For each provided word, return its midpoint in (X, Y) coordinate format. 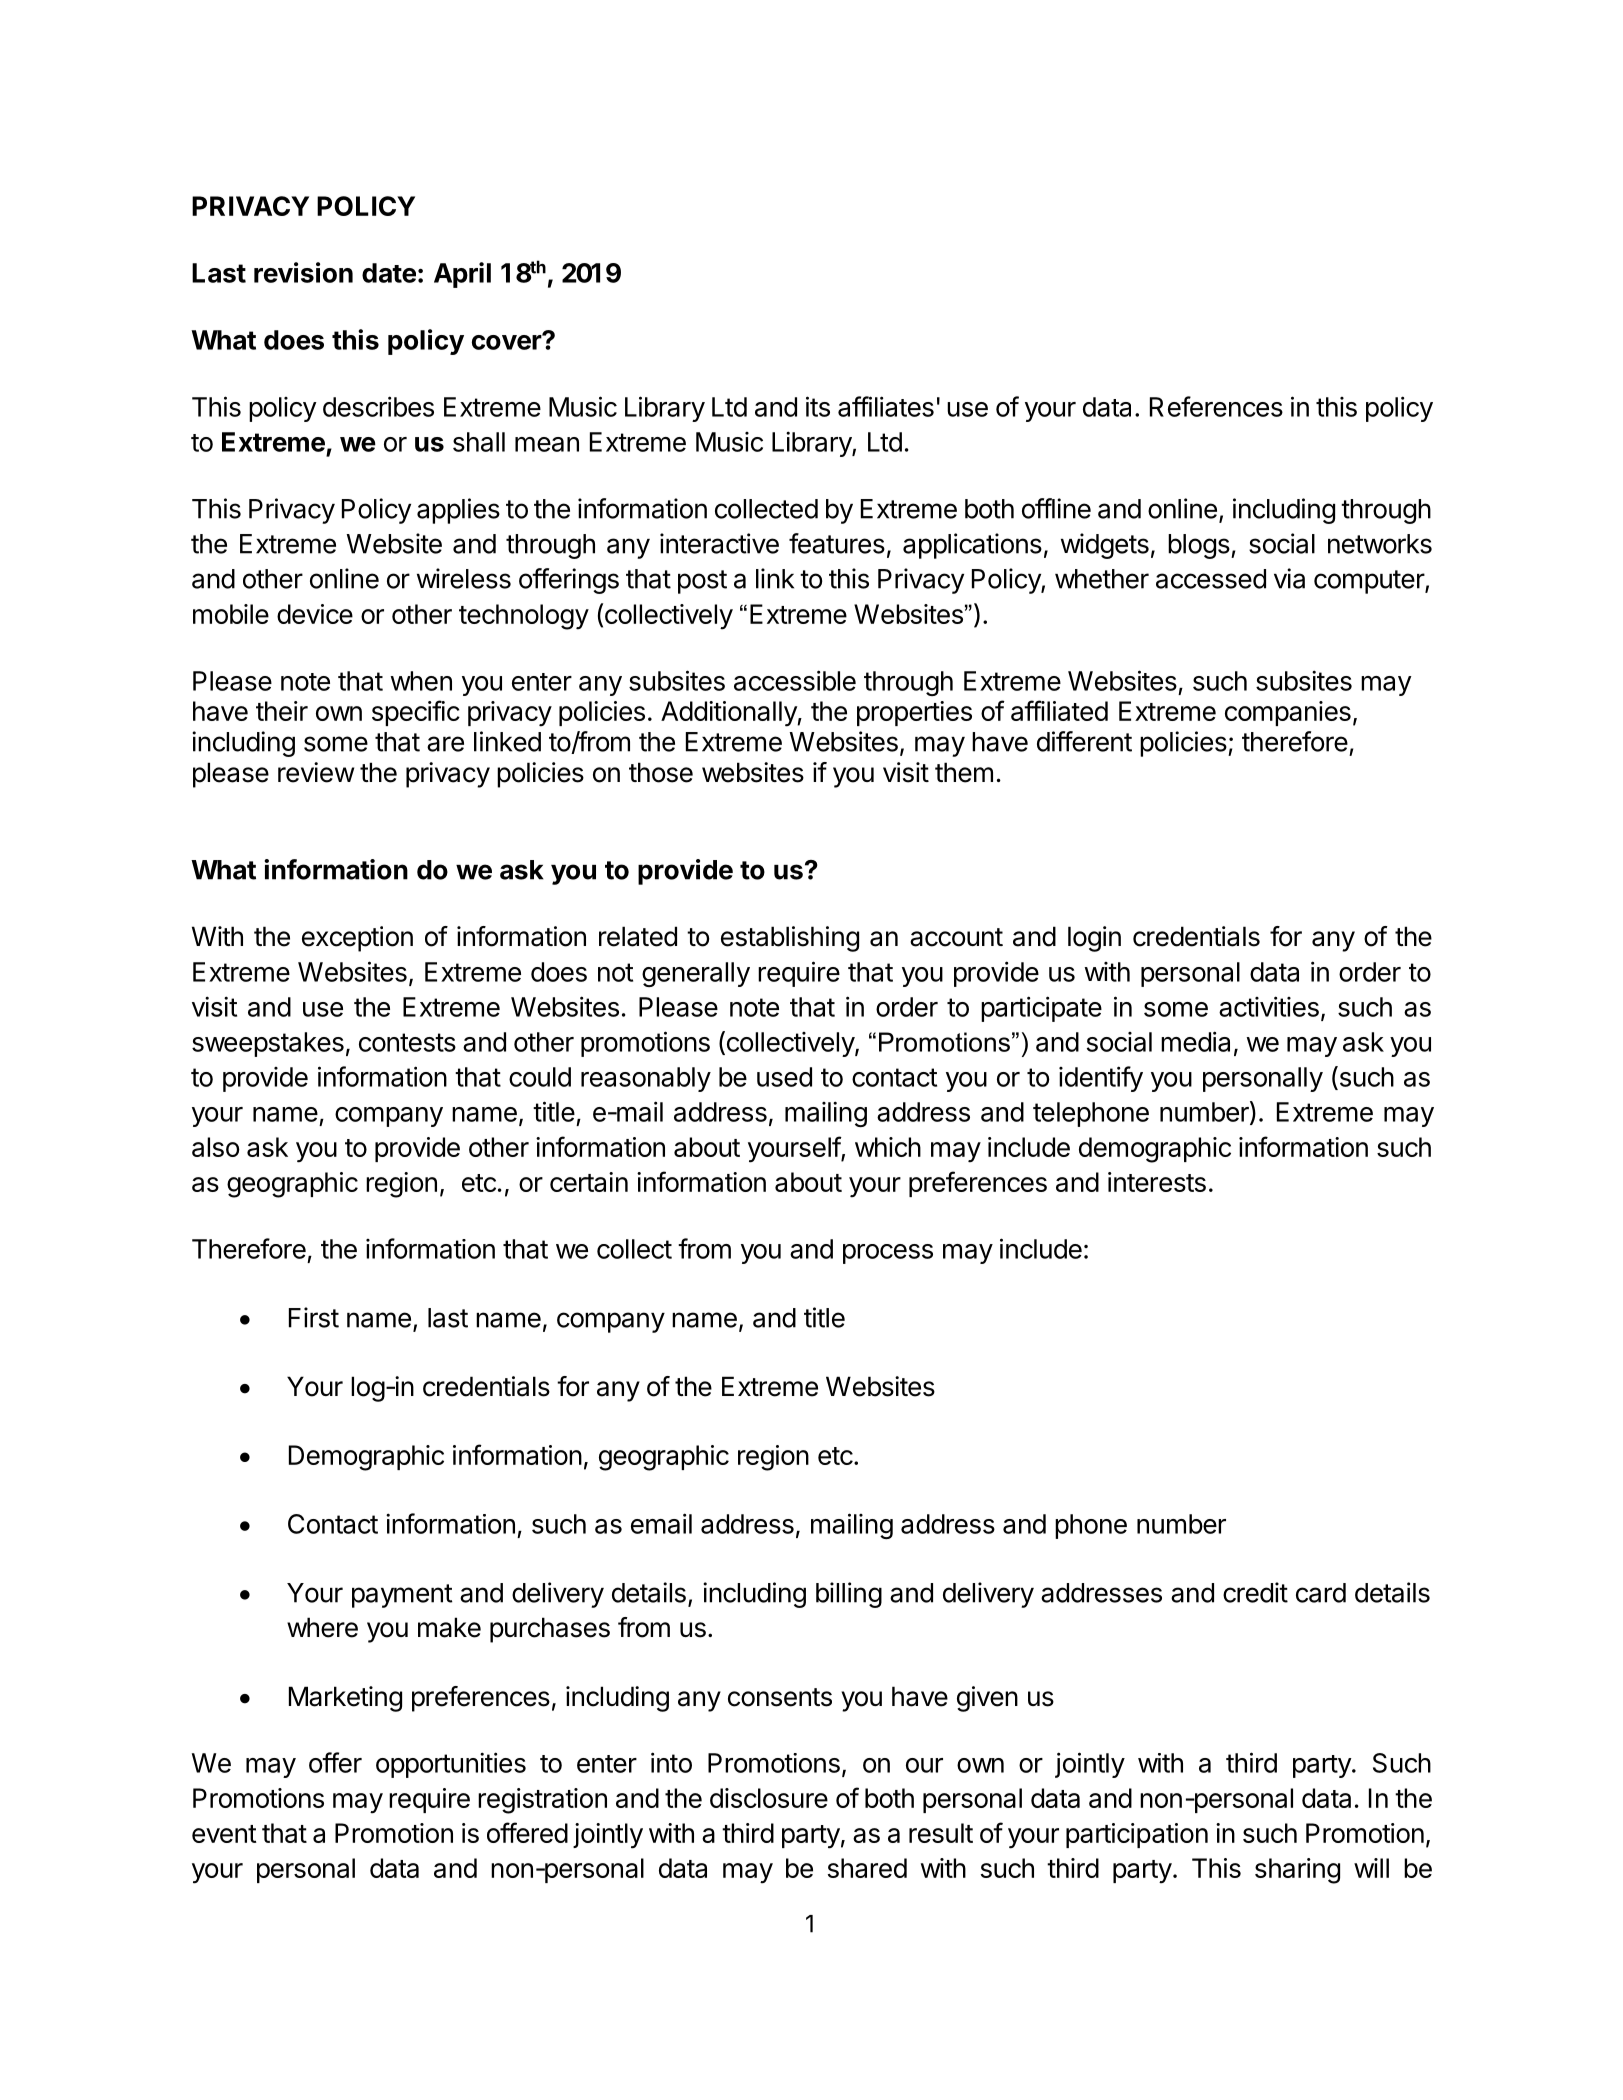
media (1195, 1041)
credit (1255, 1592)
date (389, 273)
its (818, 406)
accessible (795, 680)
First (314, 1317)
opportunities (451, 1765)
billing (849, 1595)
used (784, 1077)
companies (1288, 713)
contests (407, 1042)
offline (1056, 508)
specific (416, 713)
